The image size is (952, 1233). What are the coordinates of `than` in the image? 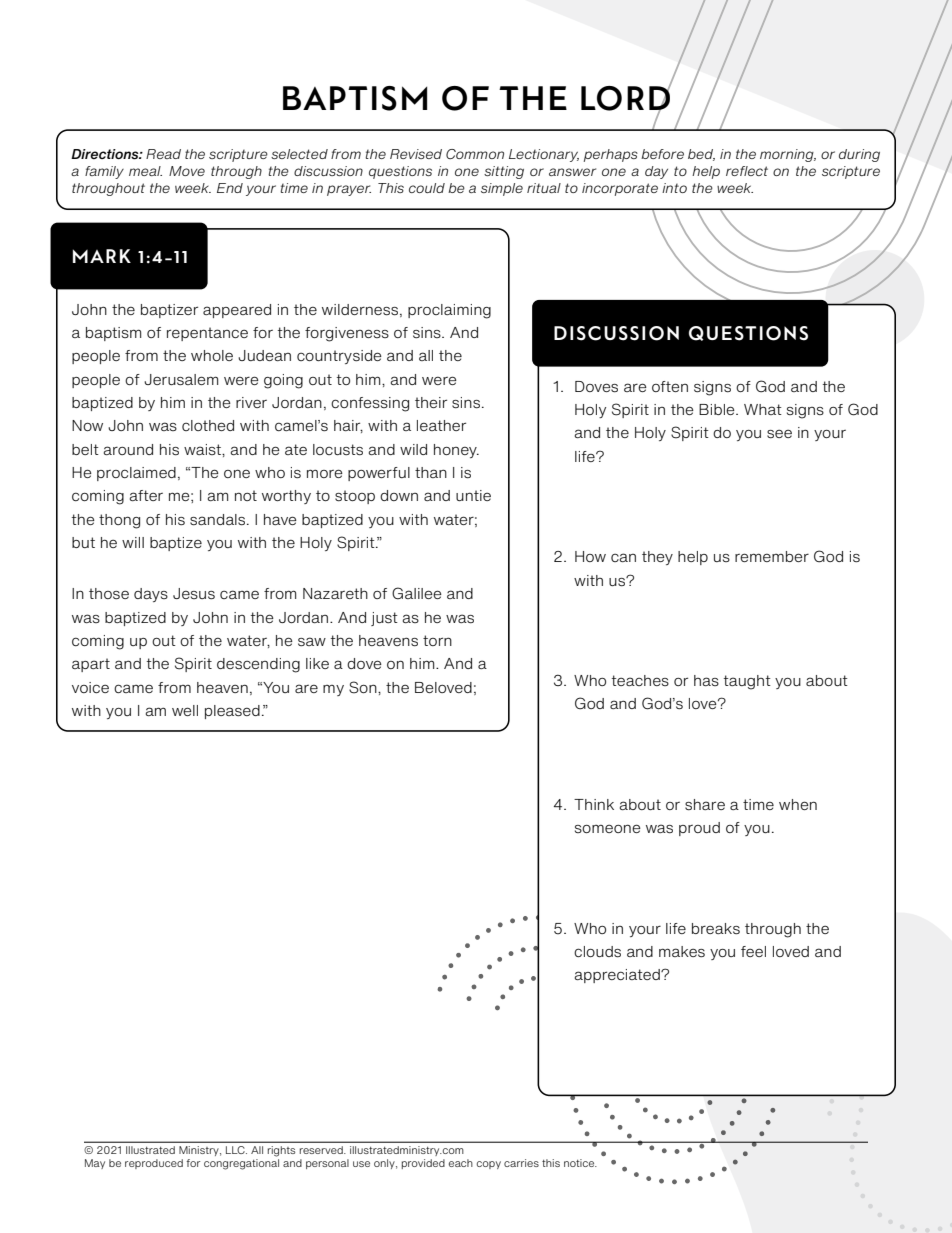 It's located at (431, 472).
